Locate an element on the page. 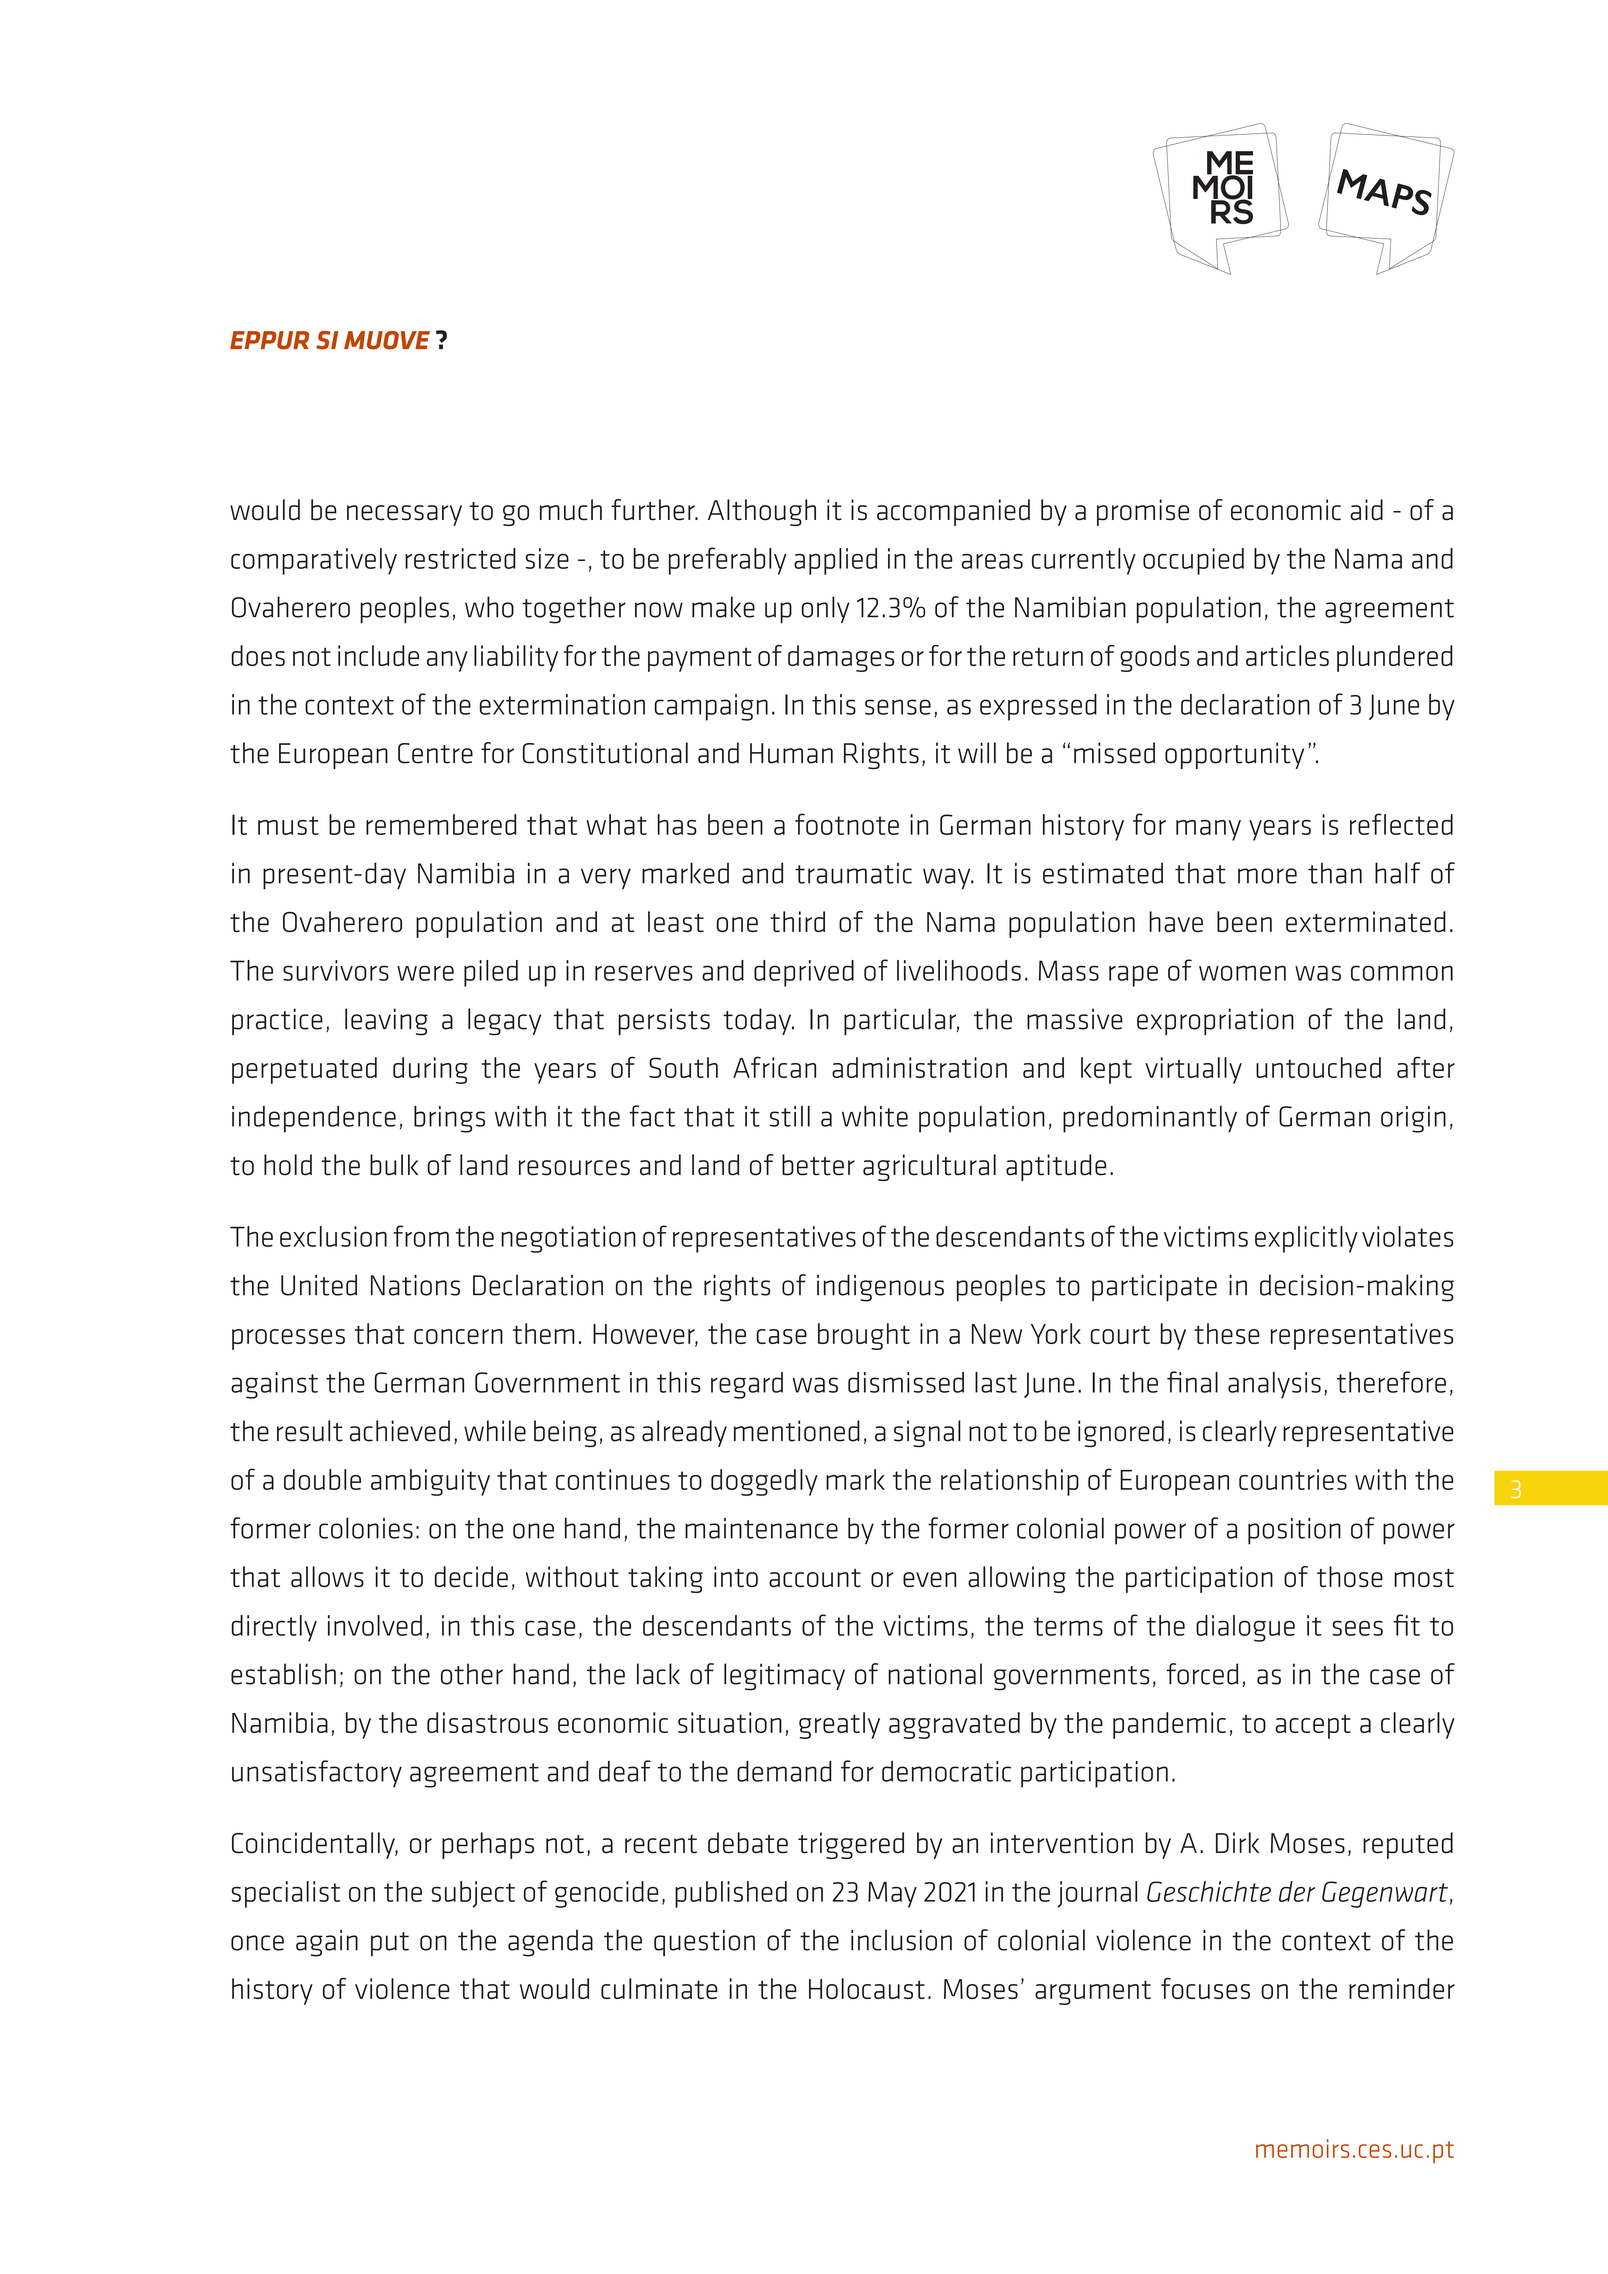 The image size is (1608, 2274). deprived is located at coordinates (804, 973).
